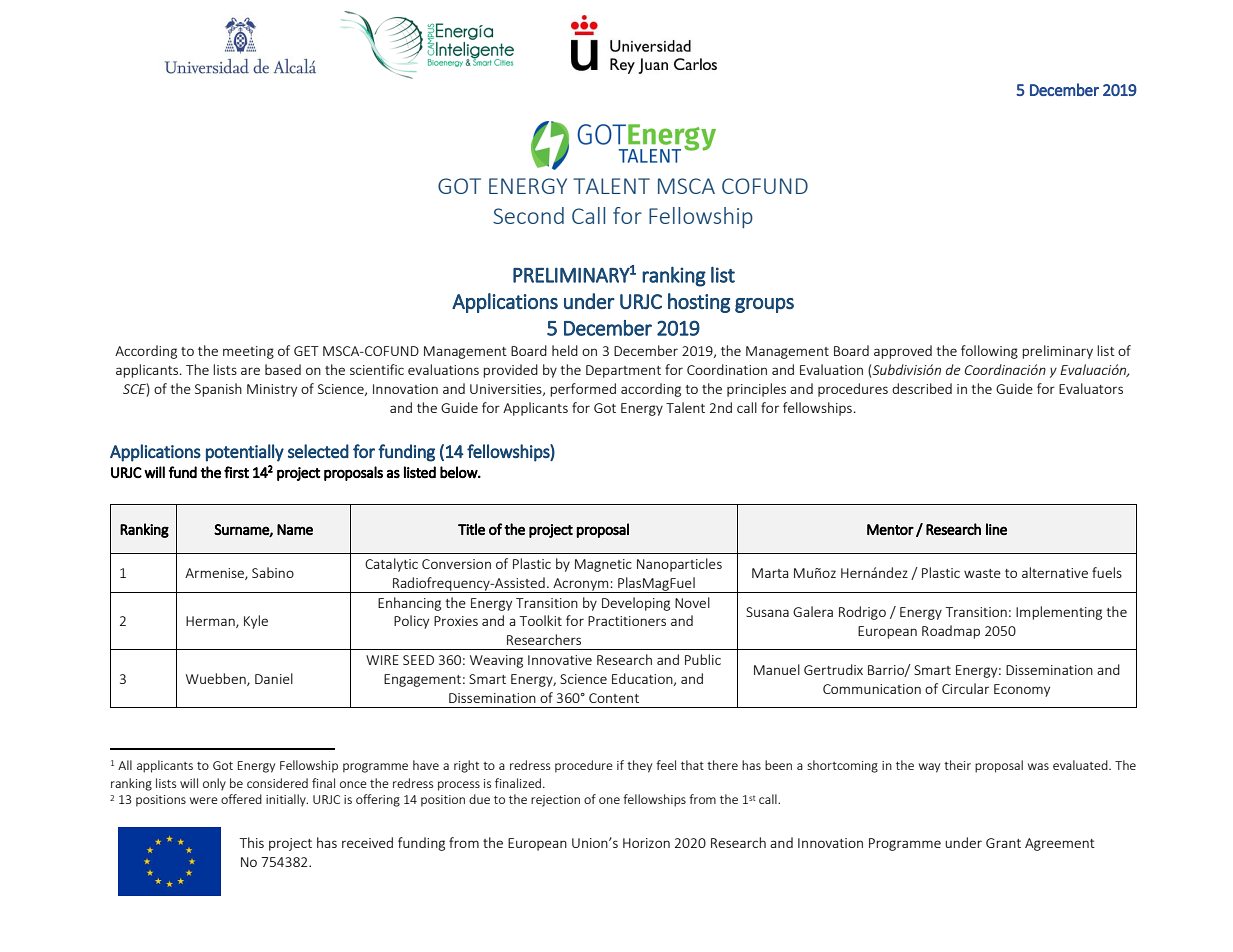 The height and width of the image is (952, 1233). I want to click on hosting, so click(699, 303).
